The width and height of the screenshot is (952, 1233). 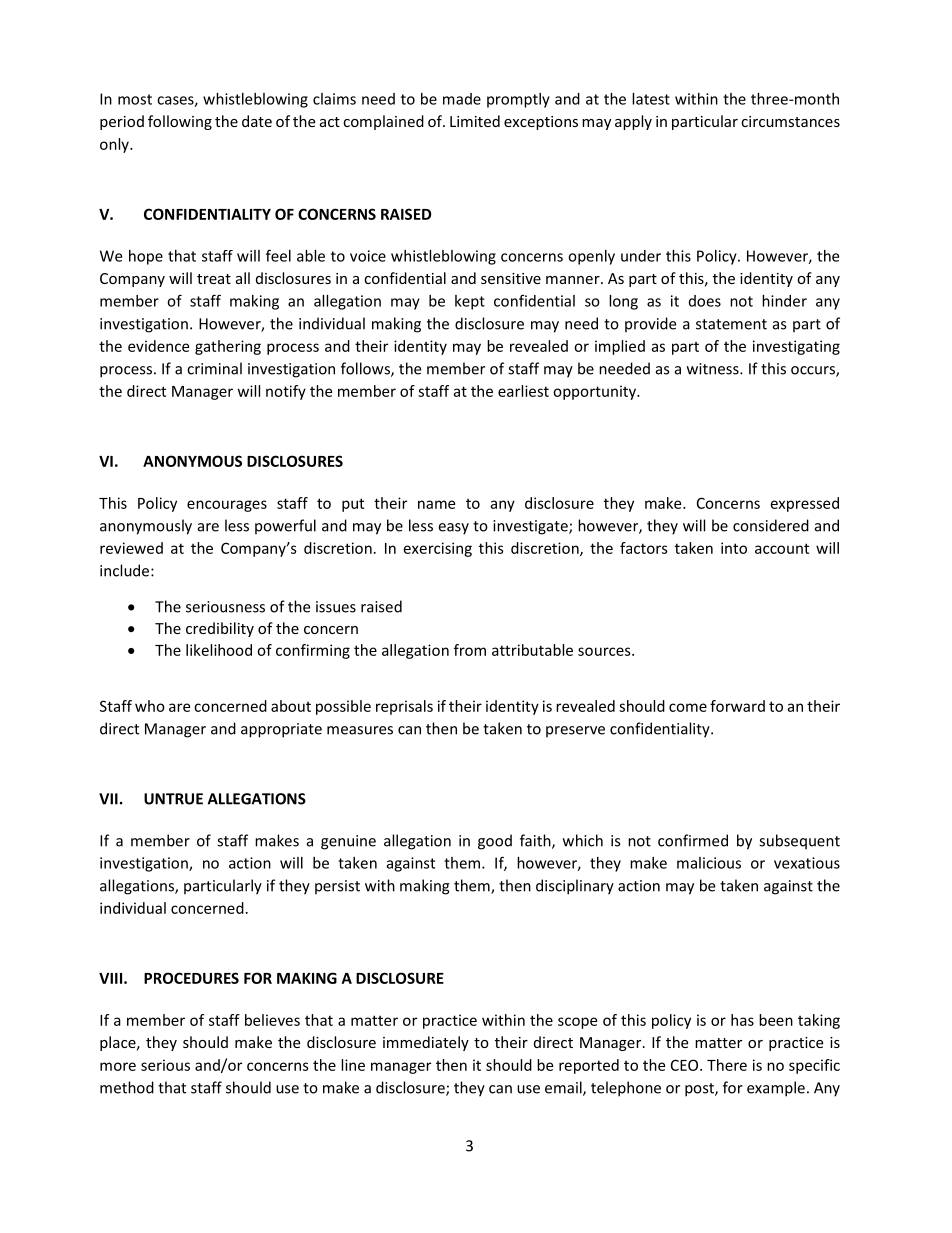 What do you see at coordinates (118, 1066) in the screenshot?
I see `more` at bounding box center [118, 1066].
